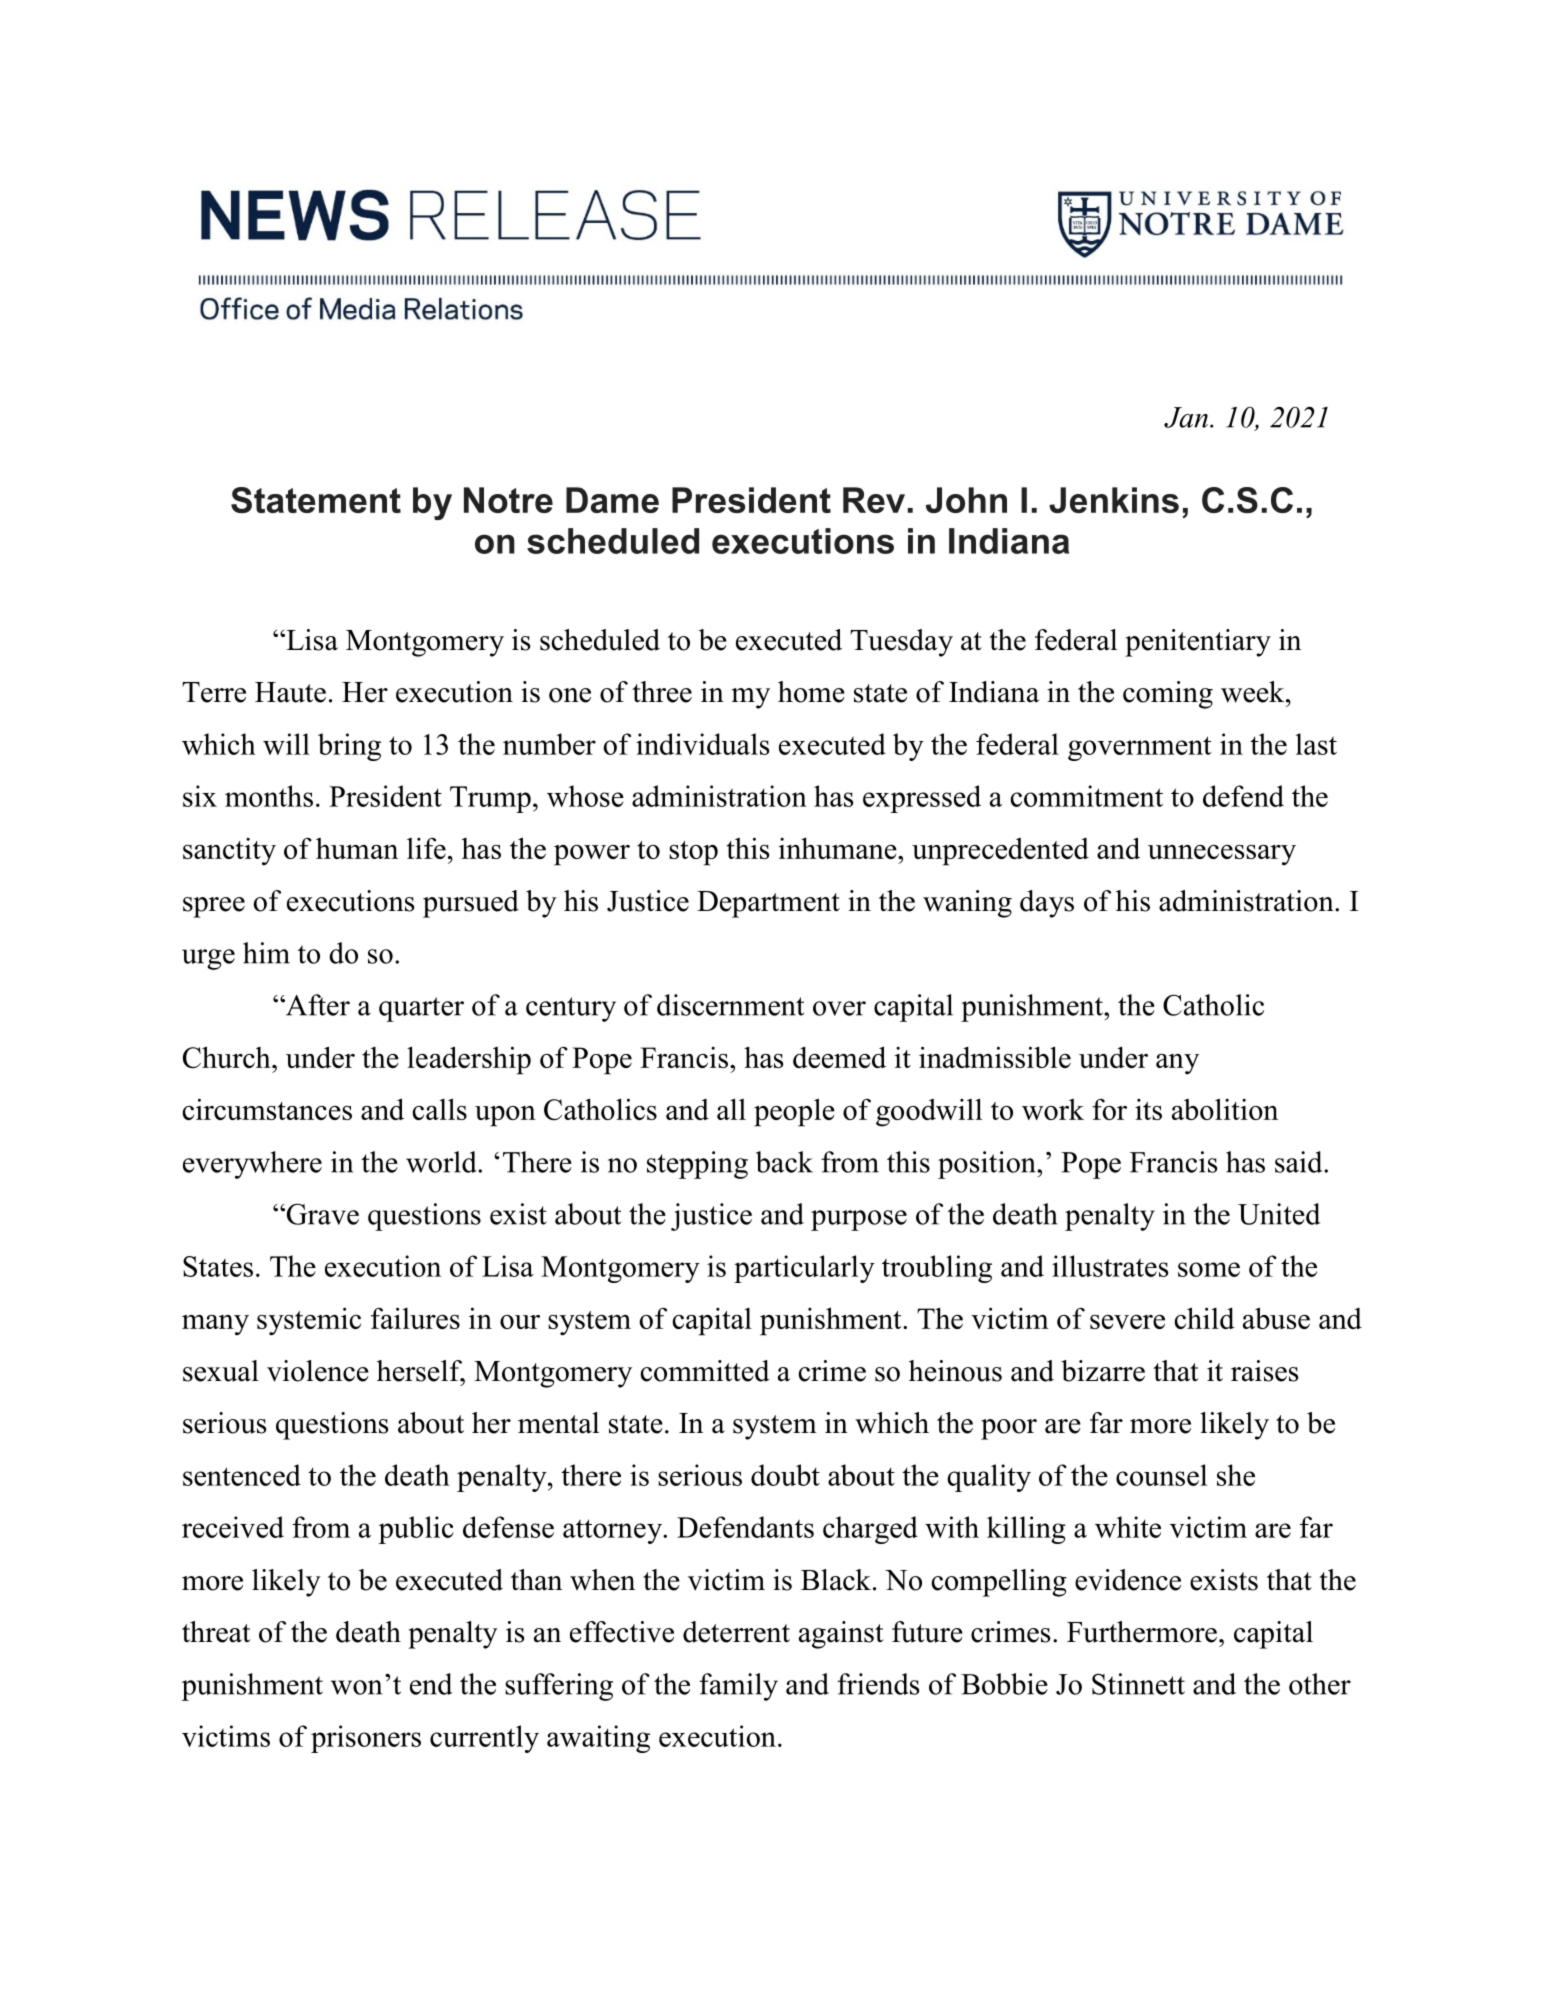  What do you see at coordinates (768, 904) in the image?
I see `Department` at bounding box center [768, 904].
